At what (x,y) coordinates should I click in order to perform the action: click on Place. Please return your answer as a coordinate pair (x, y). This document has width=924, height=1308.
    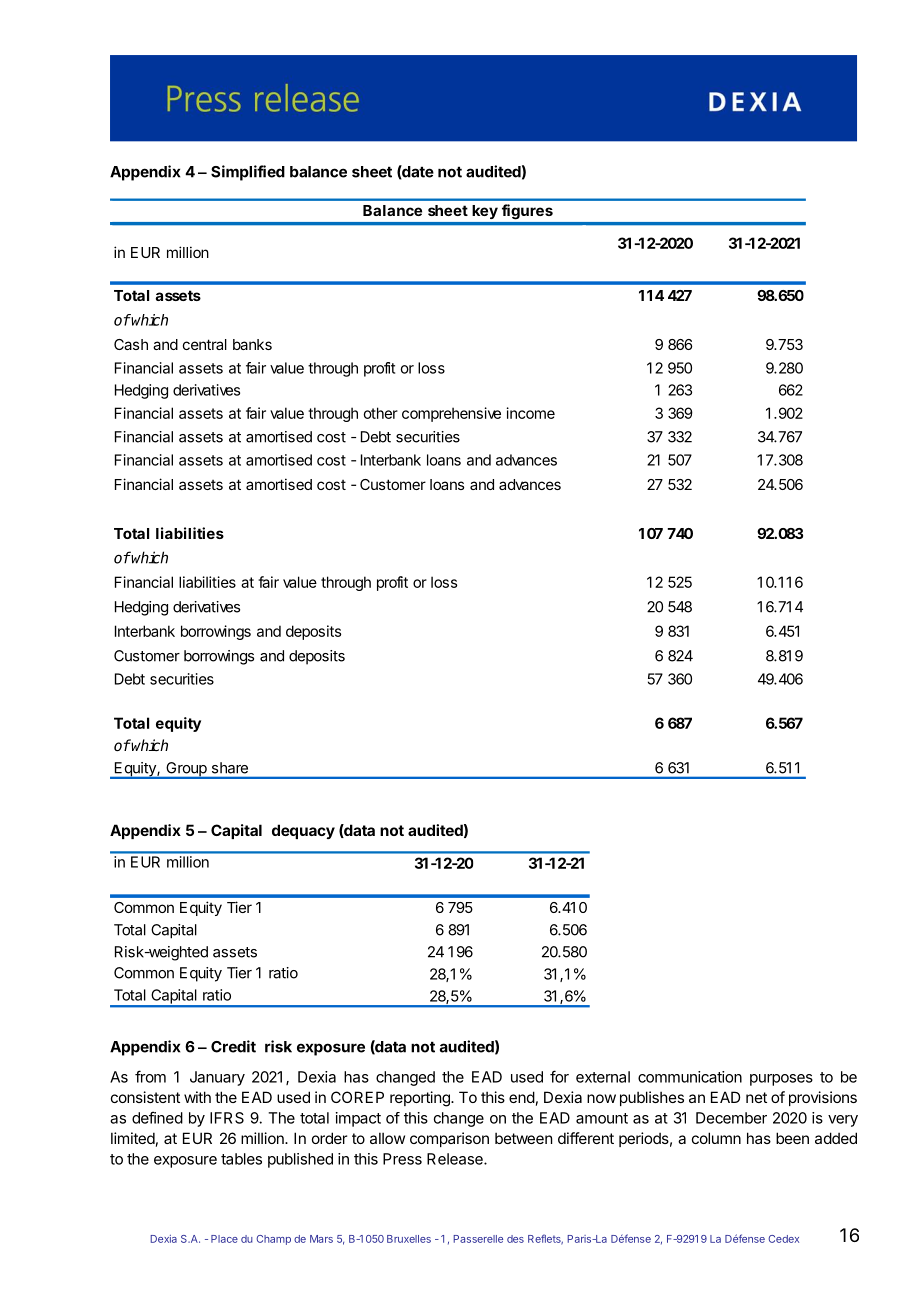
    Looking at the image, I should click on (224, 1239).
